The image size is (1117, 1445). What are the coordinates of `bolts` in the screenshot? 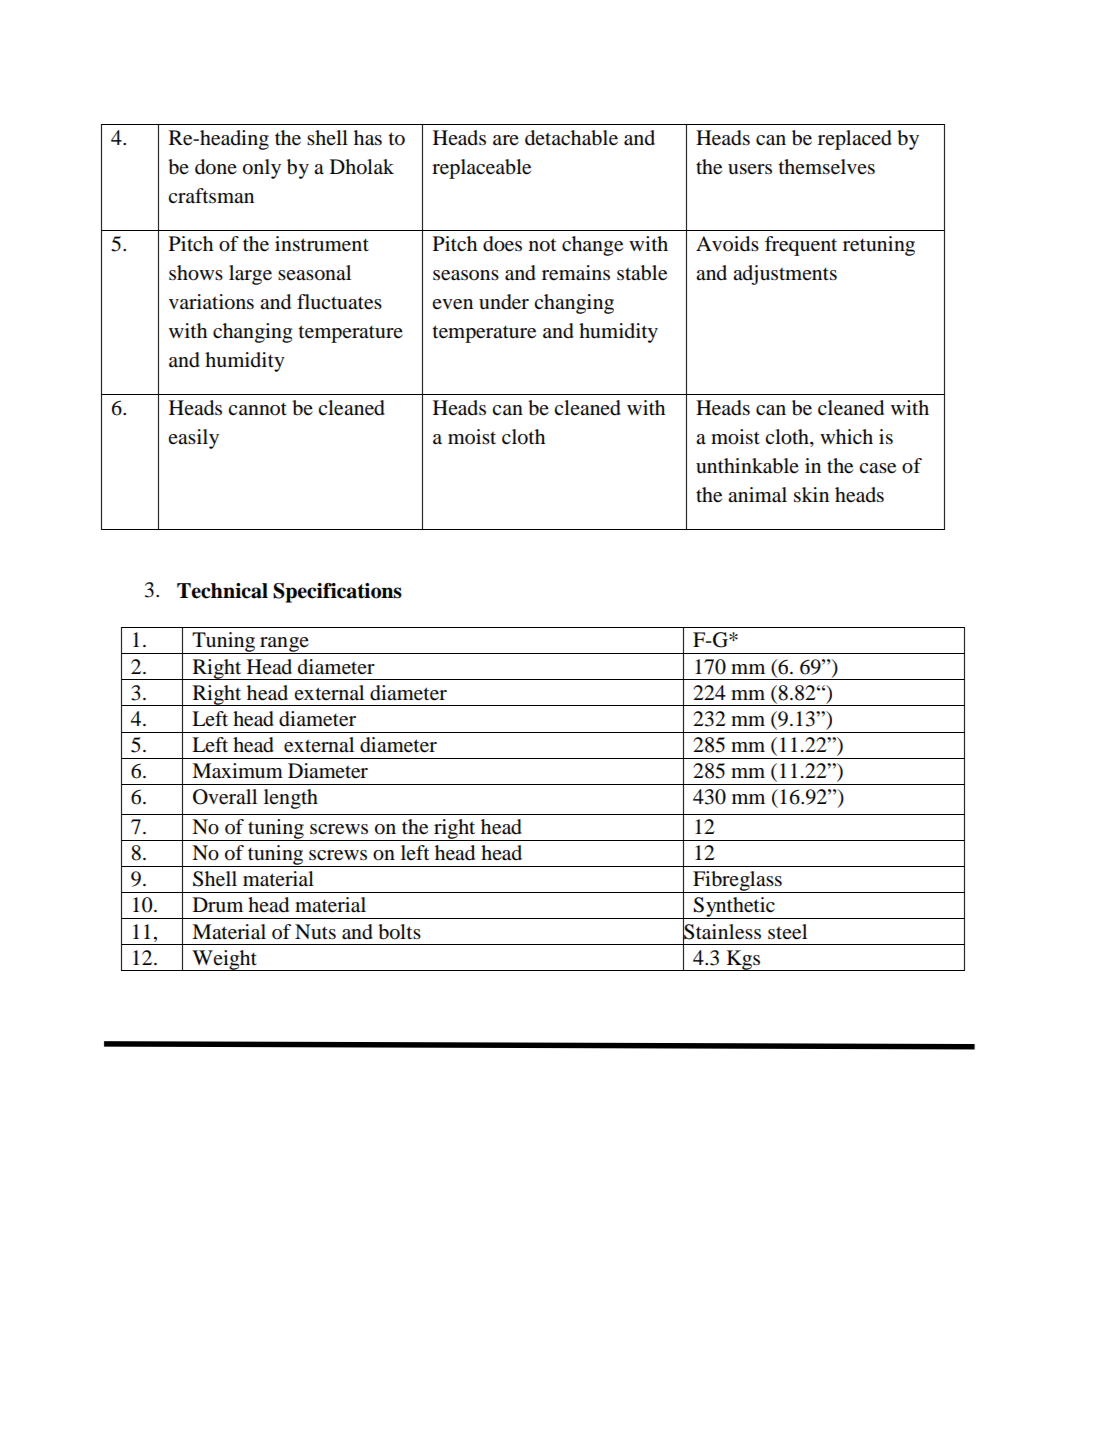 It's located at (399, 932).
